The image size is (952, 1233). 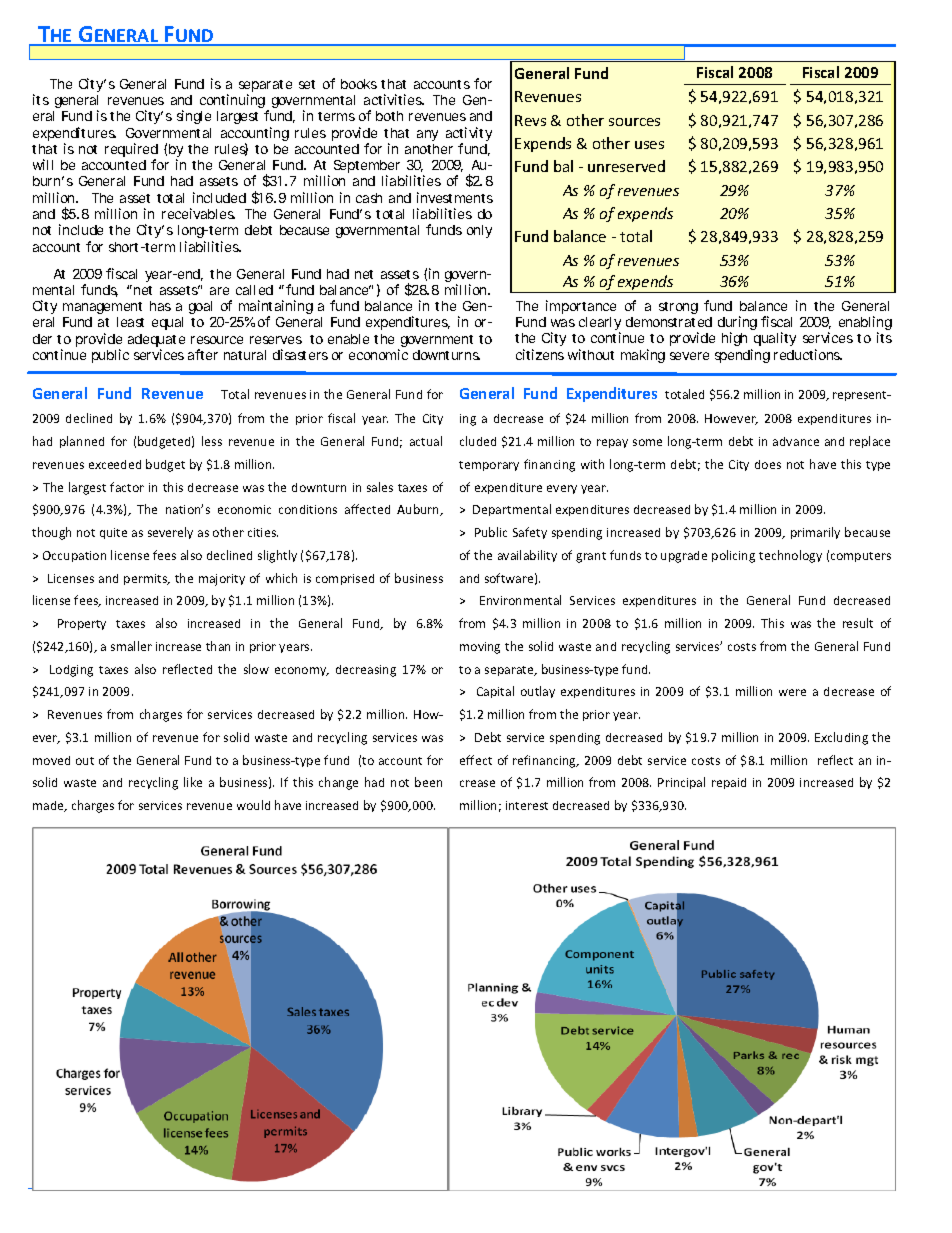 I want to click on been, so click(x=428, y=782).
